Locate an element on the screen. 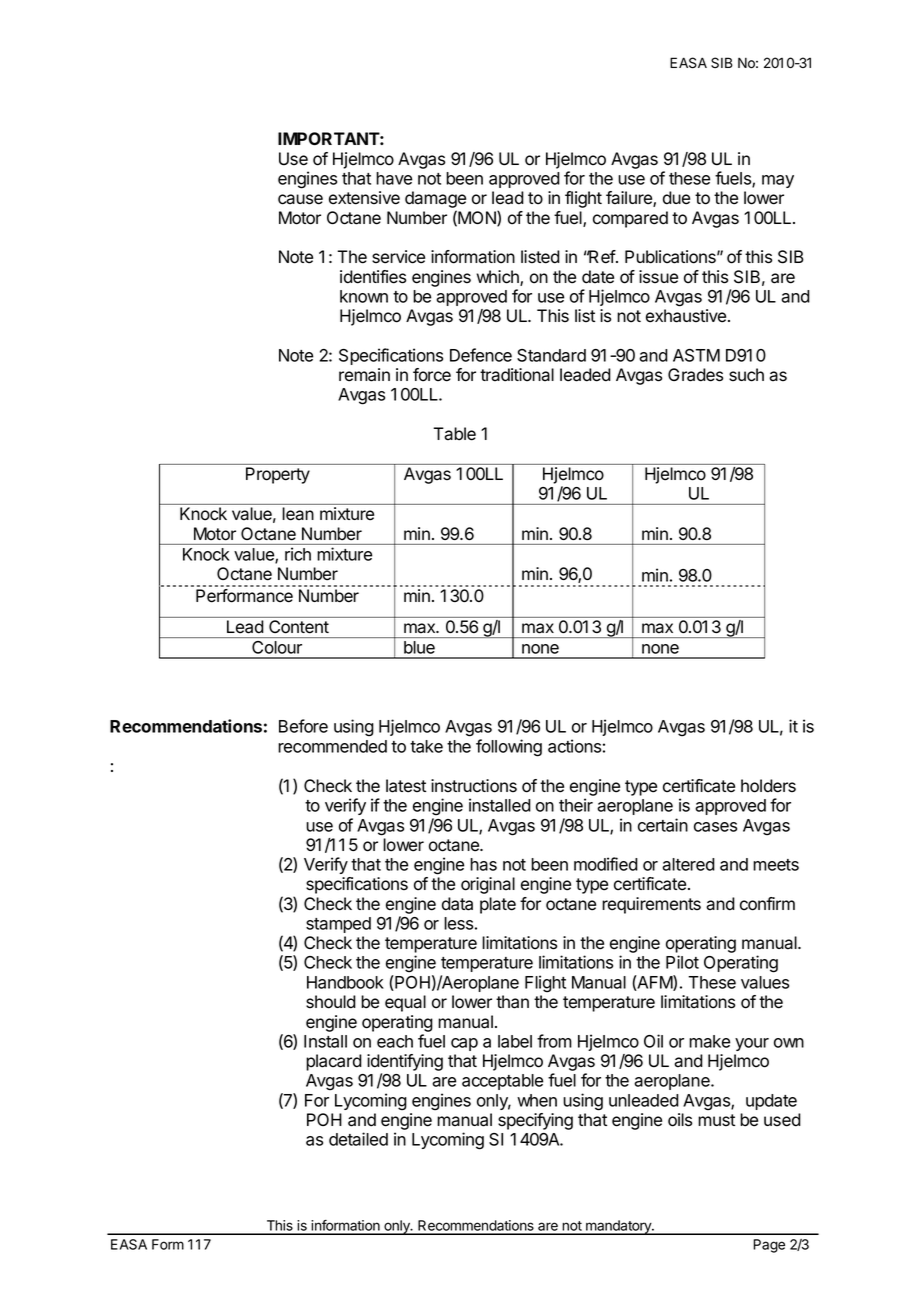 This screenshot has height=1308, width=924. plate is located at coordinates (498, 905).
